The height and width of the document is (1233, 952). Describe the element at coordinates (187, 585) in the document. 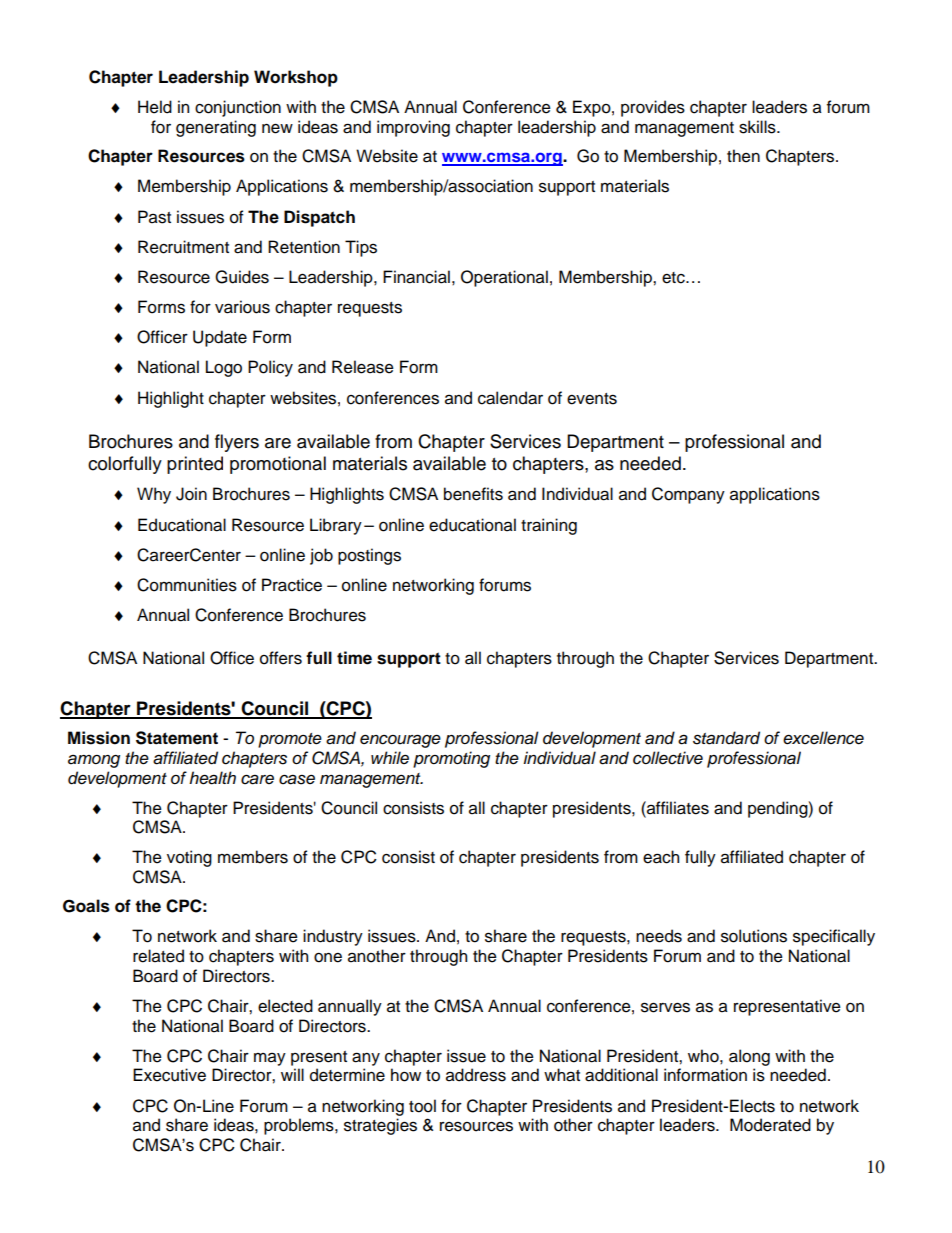

I see `Communities` at that location.
